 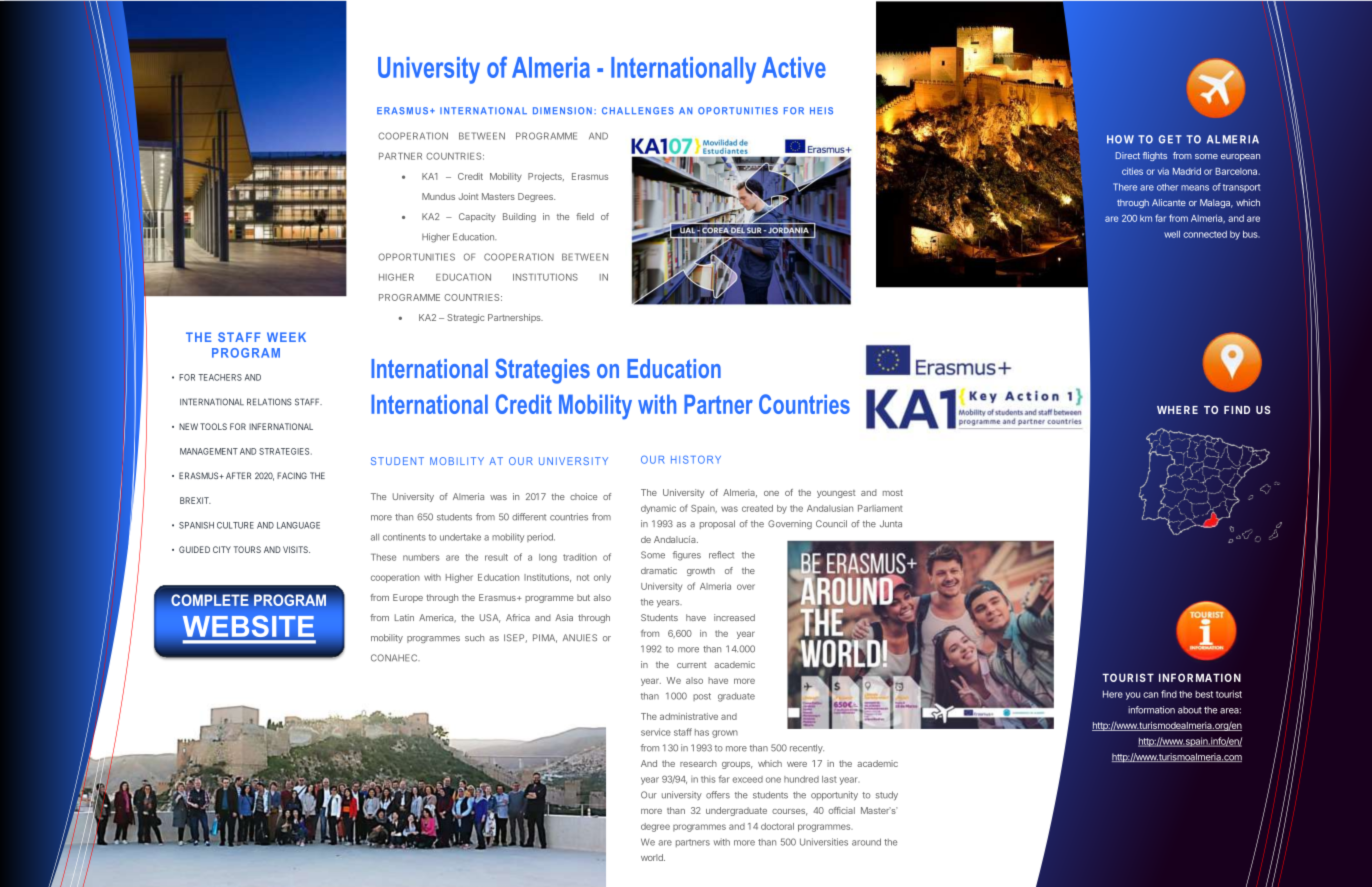 I want to click on doctoral, so click(x=777, y=826).
